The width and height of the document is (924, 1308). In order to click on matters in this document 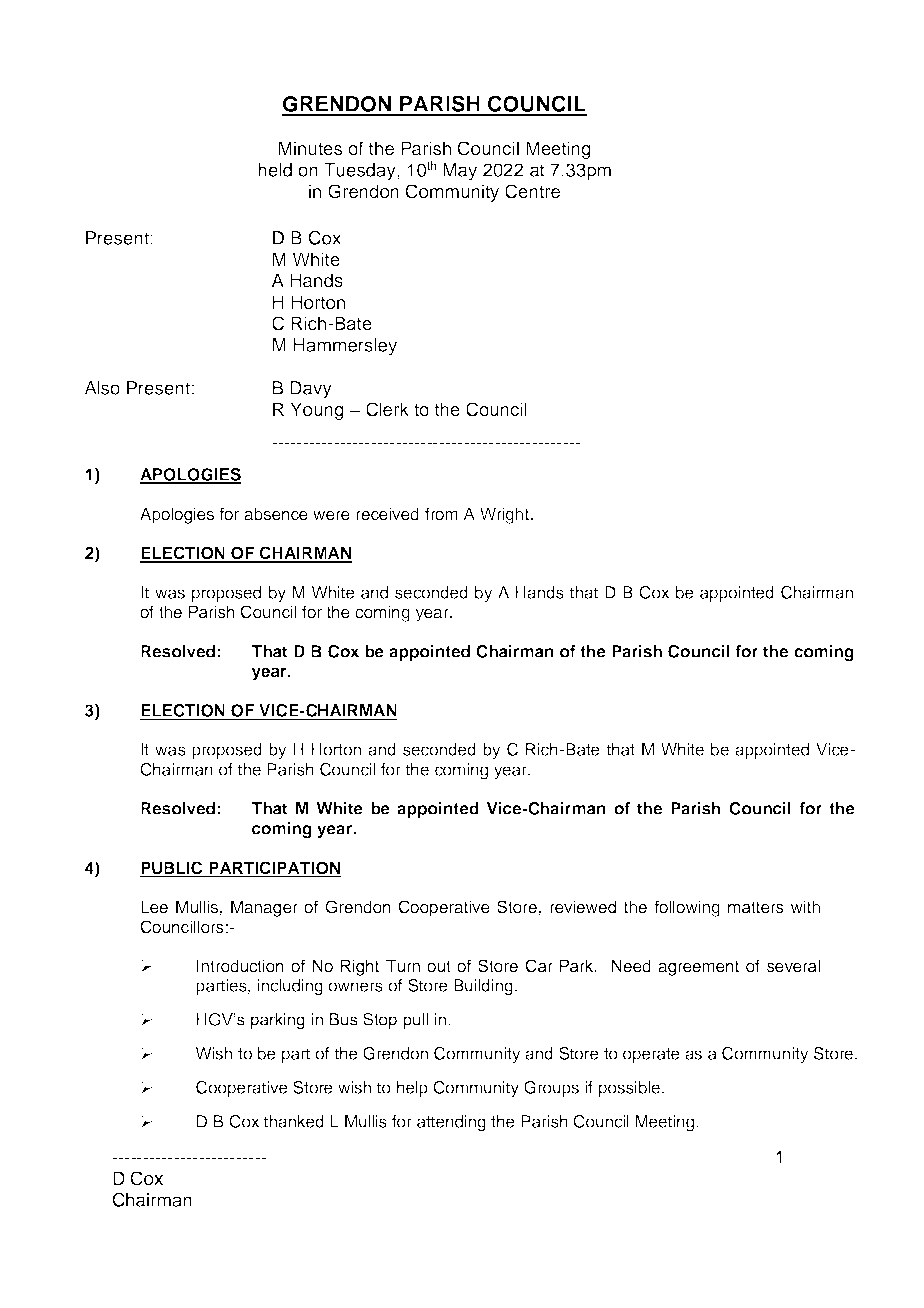, I will do `click(756, 907)`.
